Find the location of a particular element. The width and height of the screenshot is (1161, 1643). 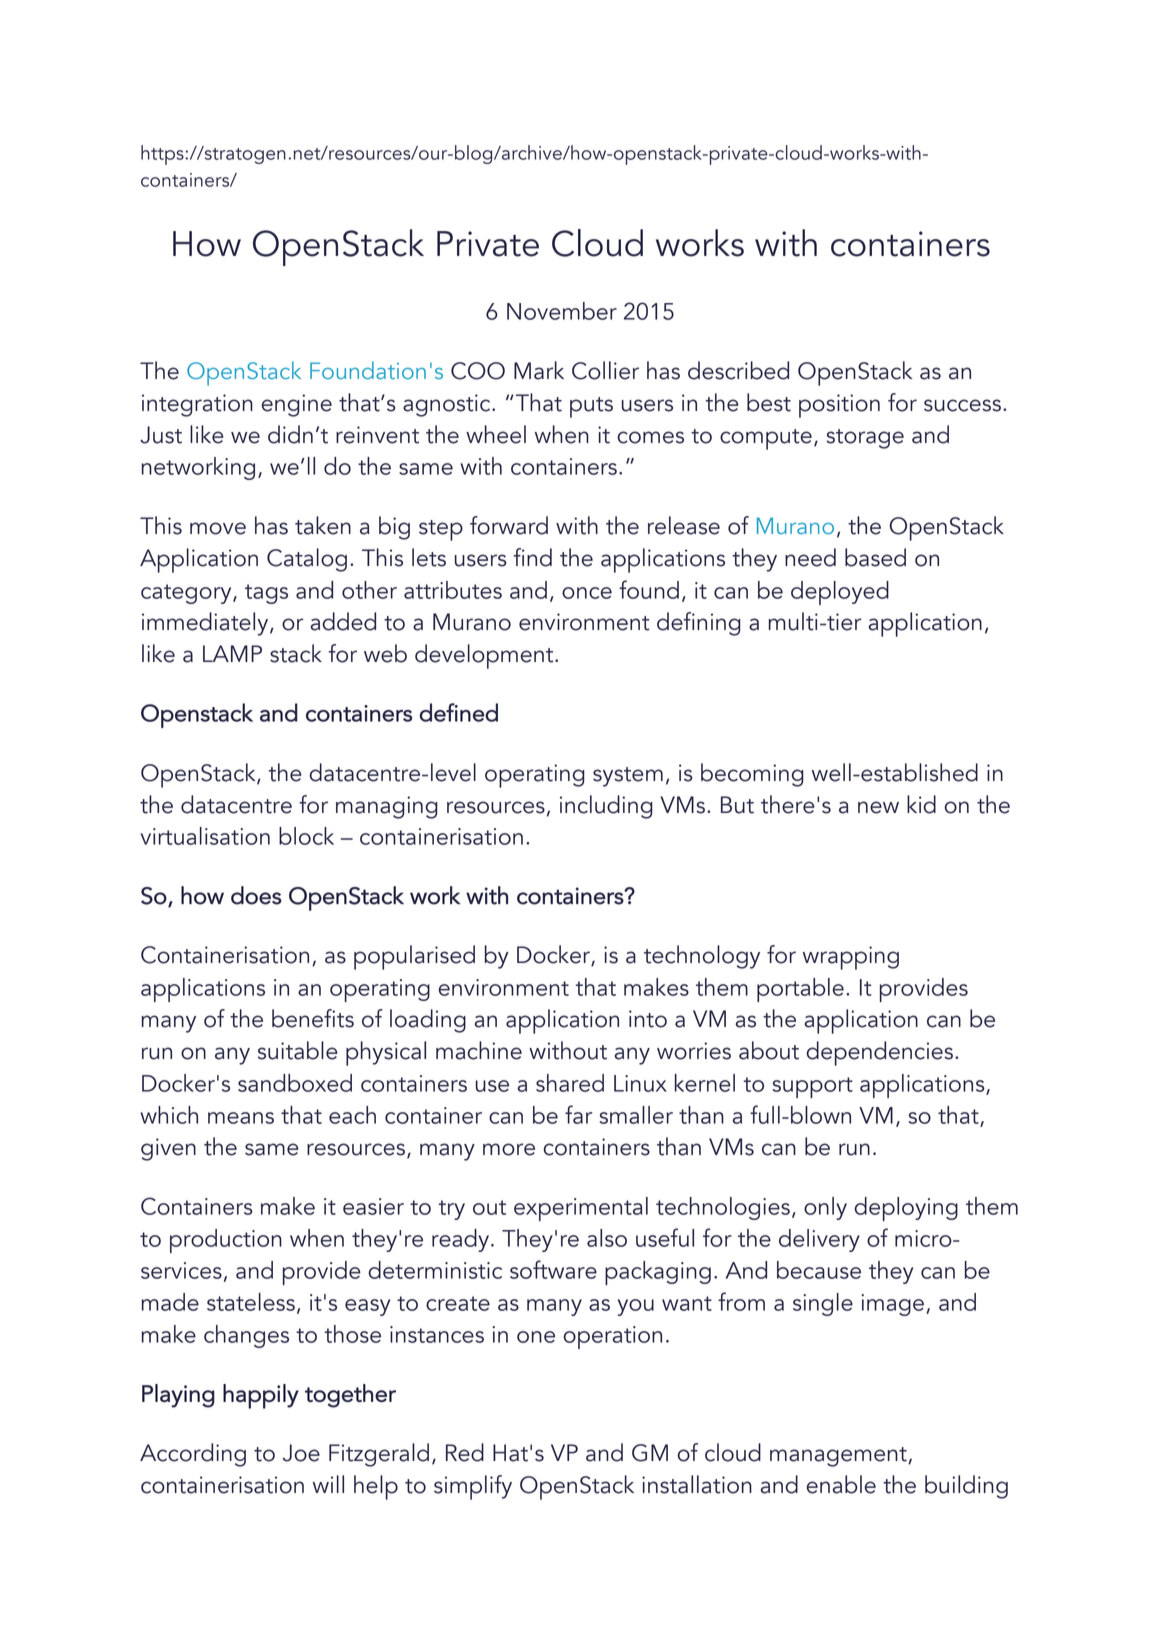

means is located at coordinates (241, 1118).
